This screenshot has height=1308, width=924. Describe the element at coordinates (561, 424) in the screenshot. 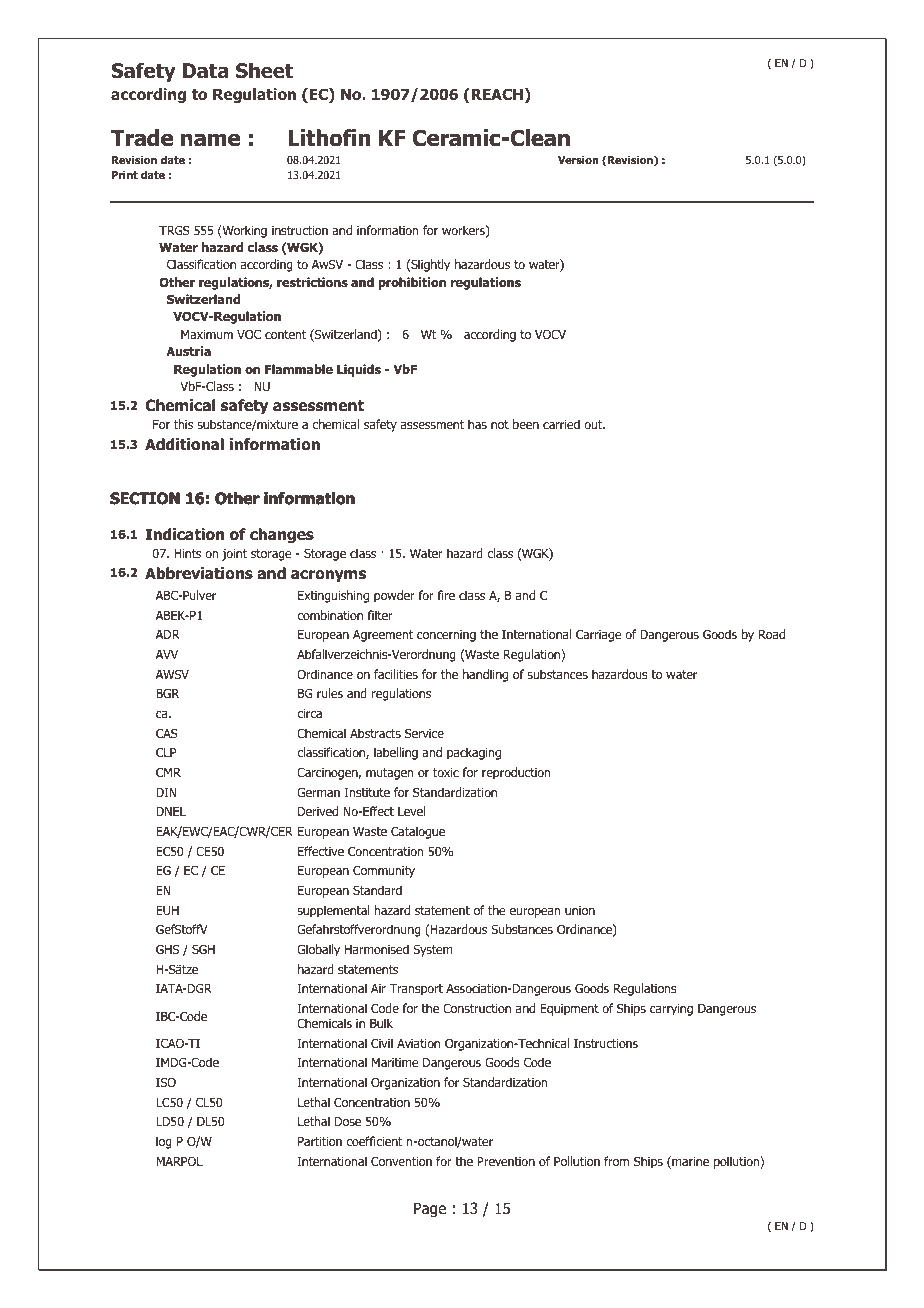

I see `carried` at that location.
